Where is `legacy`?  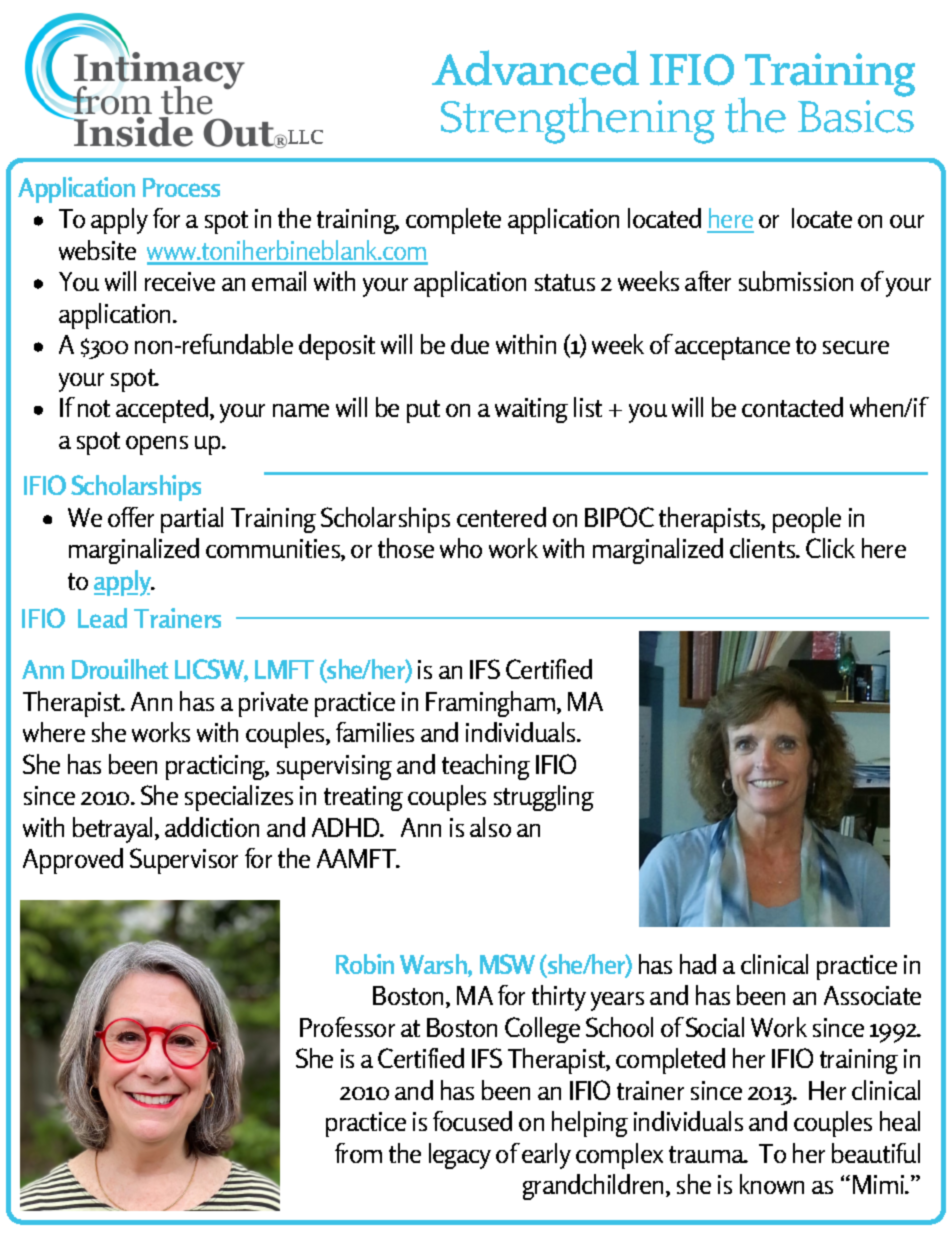
legacy is located at coordinates (460, 1156).
